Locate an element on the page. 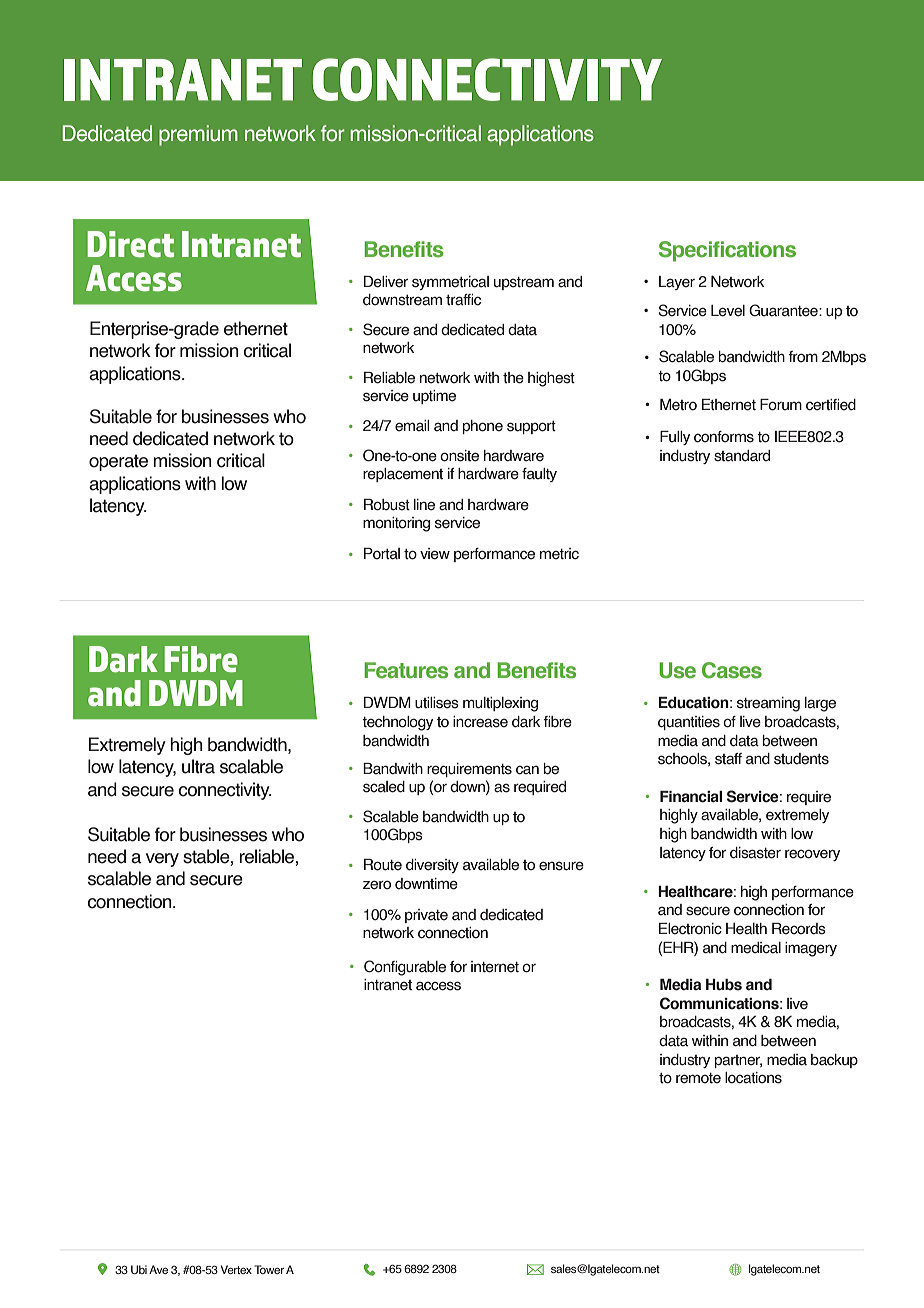 The height and width of the image is (1308, 924). Tower is located at coordinates (269, 1269).
